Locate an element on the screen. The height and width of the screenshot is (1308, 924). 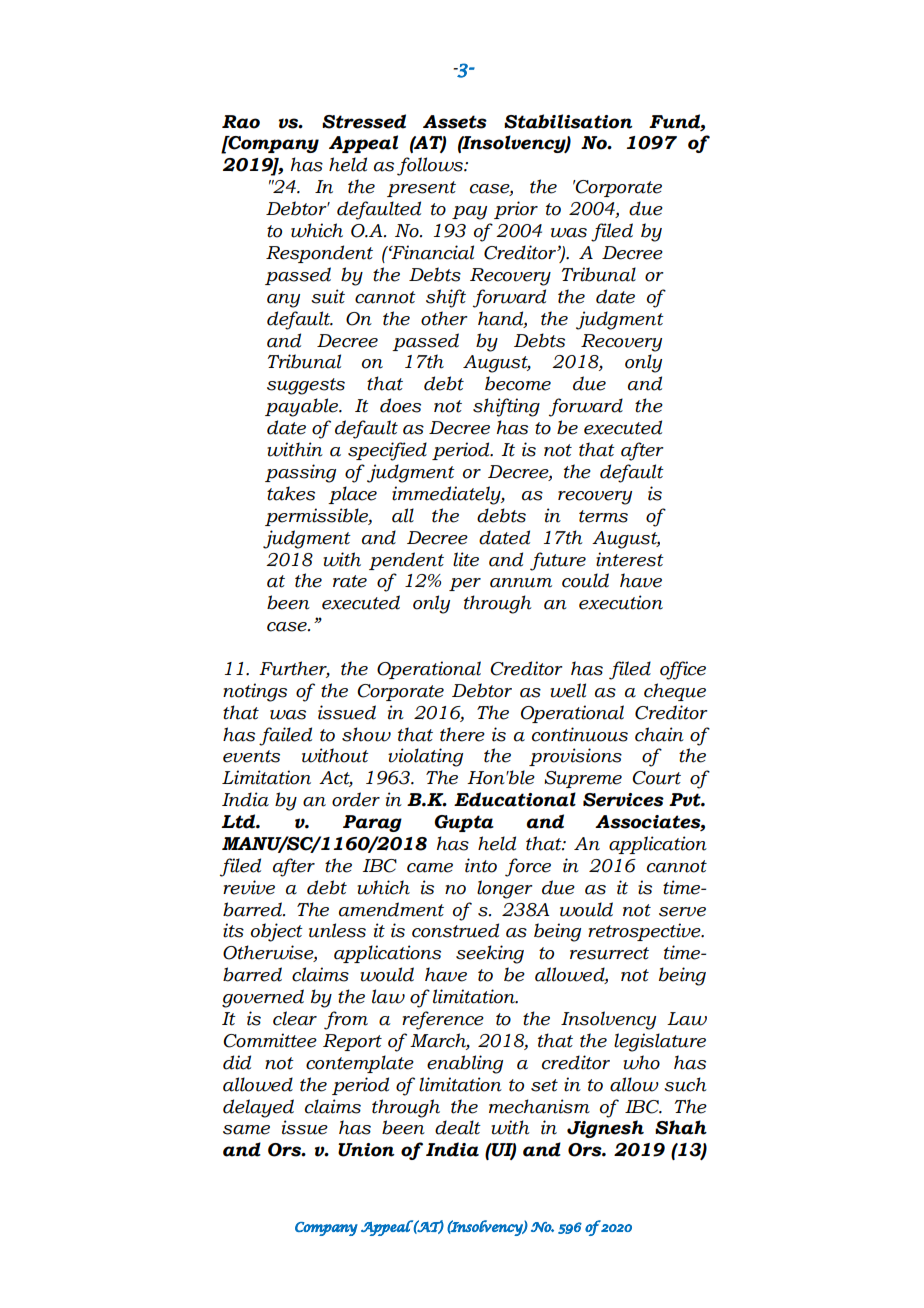
passing is located at coordinates (300, 473).
